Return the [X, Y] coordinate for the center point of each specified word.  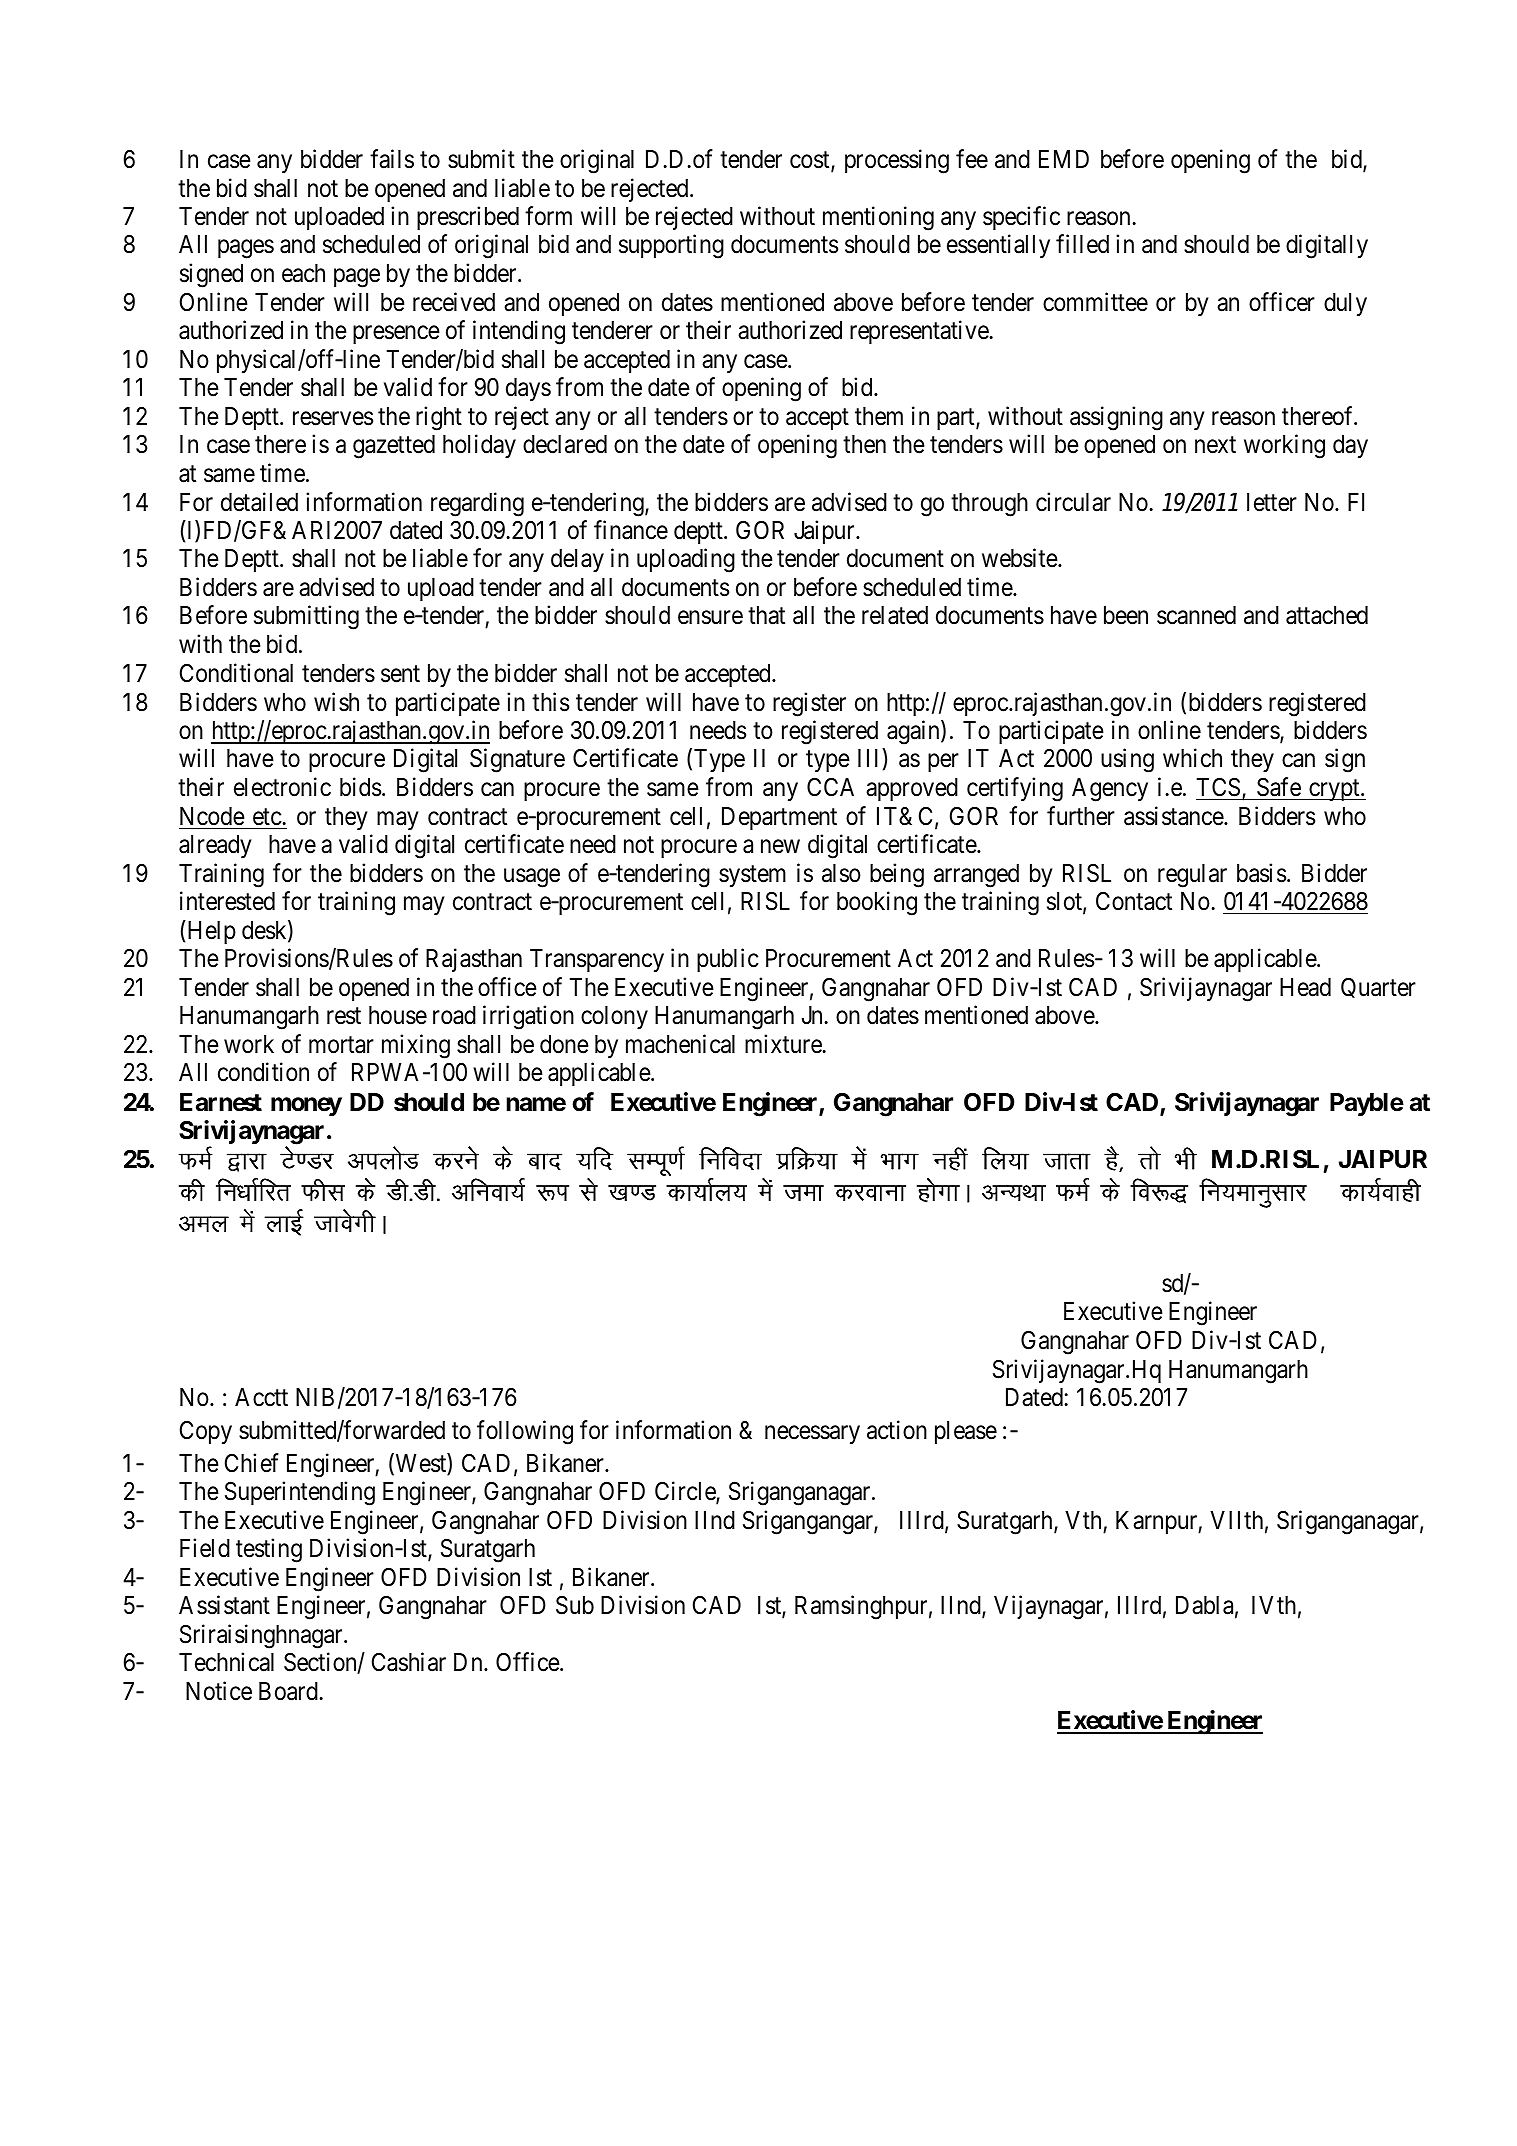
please [966, 1432]
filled [1082, 244]
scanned [1196, 615]
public [728, 960]
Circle [686, 1492]
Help [210, 932]
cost [811, 161]
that [766, 615]
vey [204, 1224]
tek [803, 1193]
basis [1261, 873]
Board [289, 1691]
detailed [259, 502]
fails [392, 159]
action [897, 1430]
